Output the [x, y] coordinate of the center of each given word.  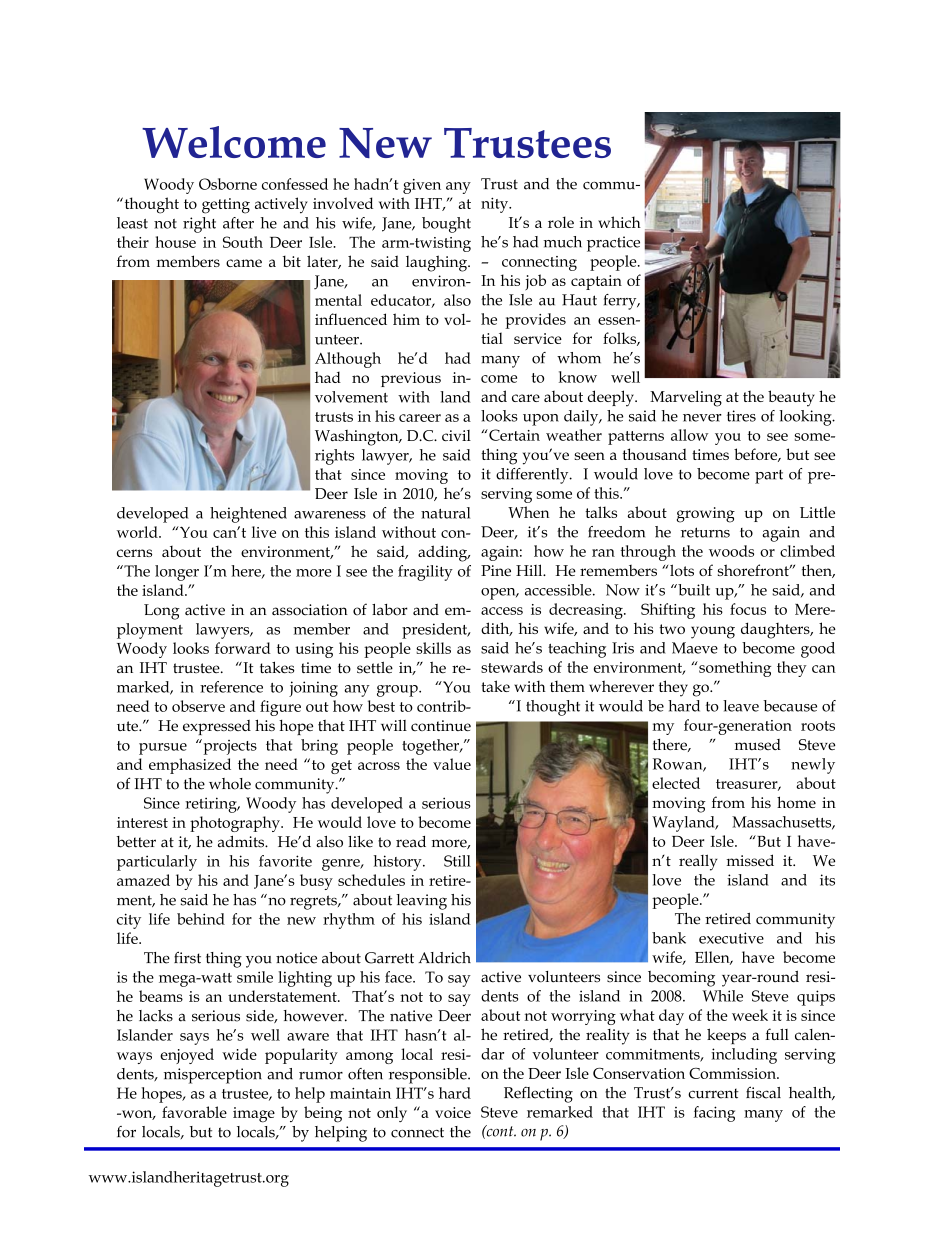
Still [457, 861]
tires [741, 416]
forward [243, 648]
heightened [248, 515]
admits [242, 842]
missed [750, 860]
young [713, 632]
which [619, 222]
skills [433, 648]
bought [446, 225]
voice [453, 1112]
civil [456, 435]
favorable [194, 1112]
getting [226, 206]
